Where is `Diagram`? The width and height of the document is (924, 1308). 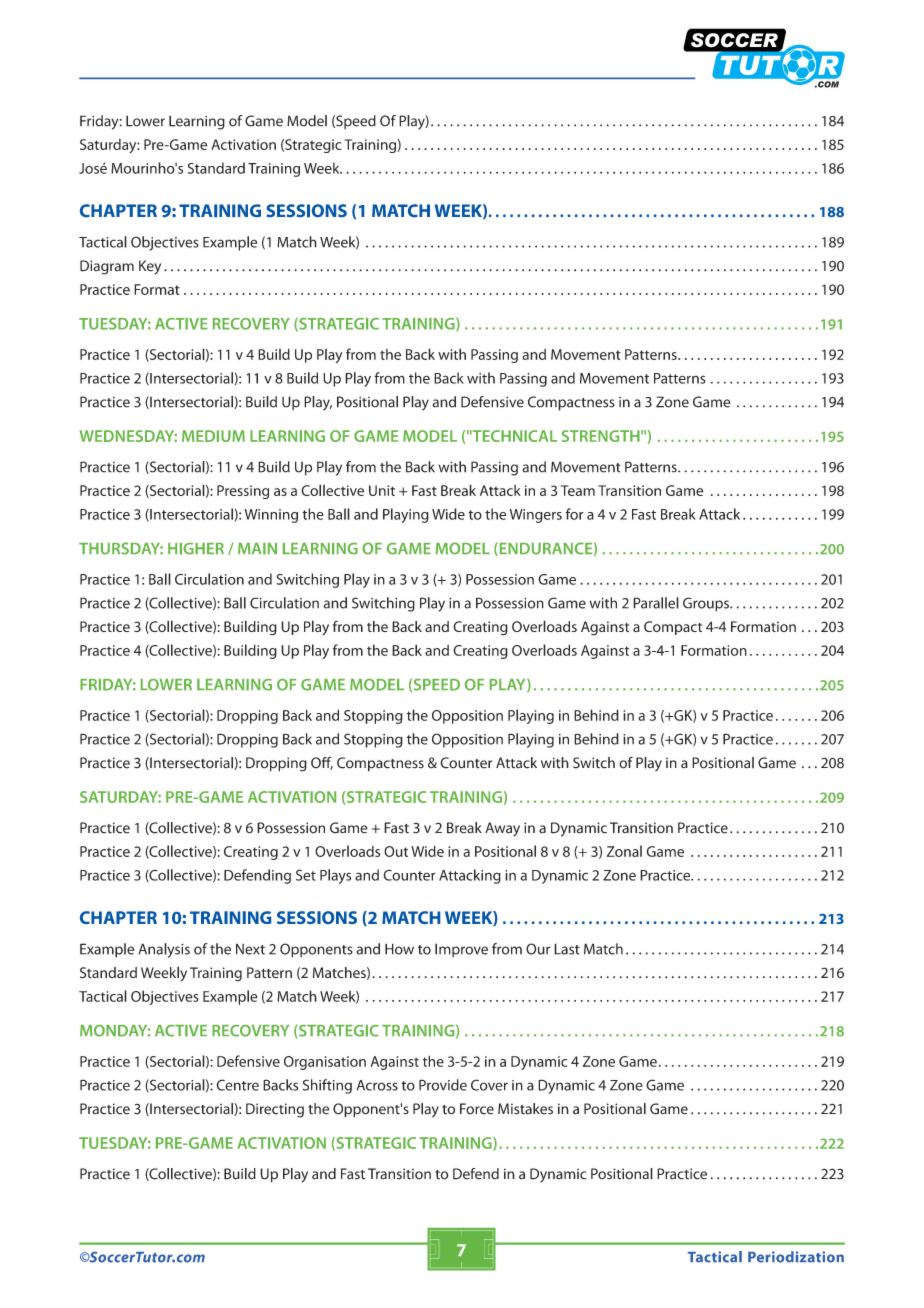 Diagram is located at coordinates (107, 267).
